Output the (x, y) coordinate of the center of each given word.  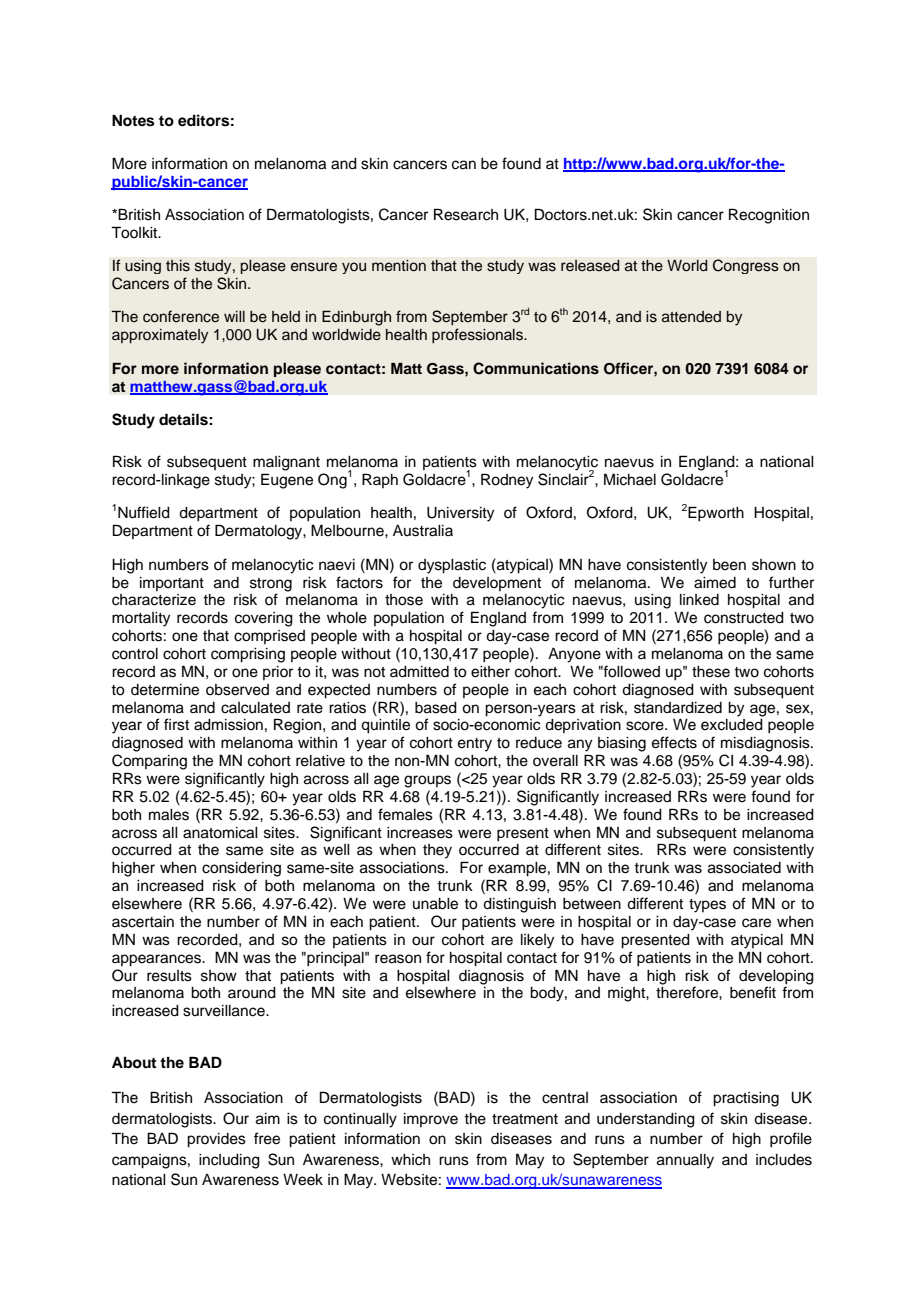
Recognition (769, 216)
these (711, 672)
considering (241, 869)
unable (435, 904)
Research (466, 214)
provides (216, 1140)
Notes (133, 121)
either (490, 672)
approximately (160, 336)
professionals (478, 336)
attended (691, 317)
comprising (248, 655)
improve (431, 1120)
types (707, 906)
